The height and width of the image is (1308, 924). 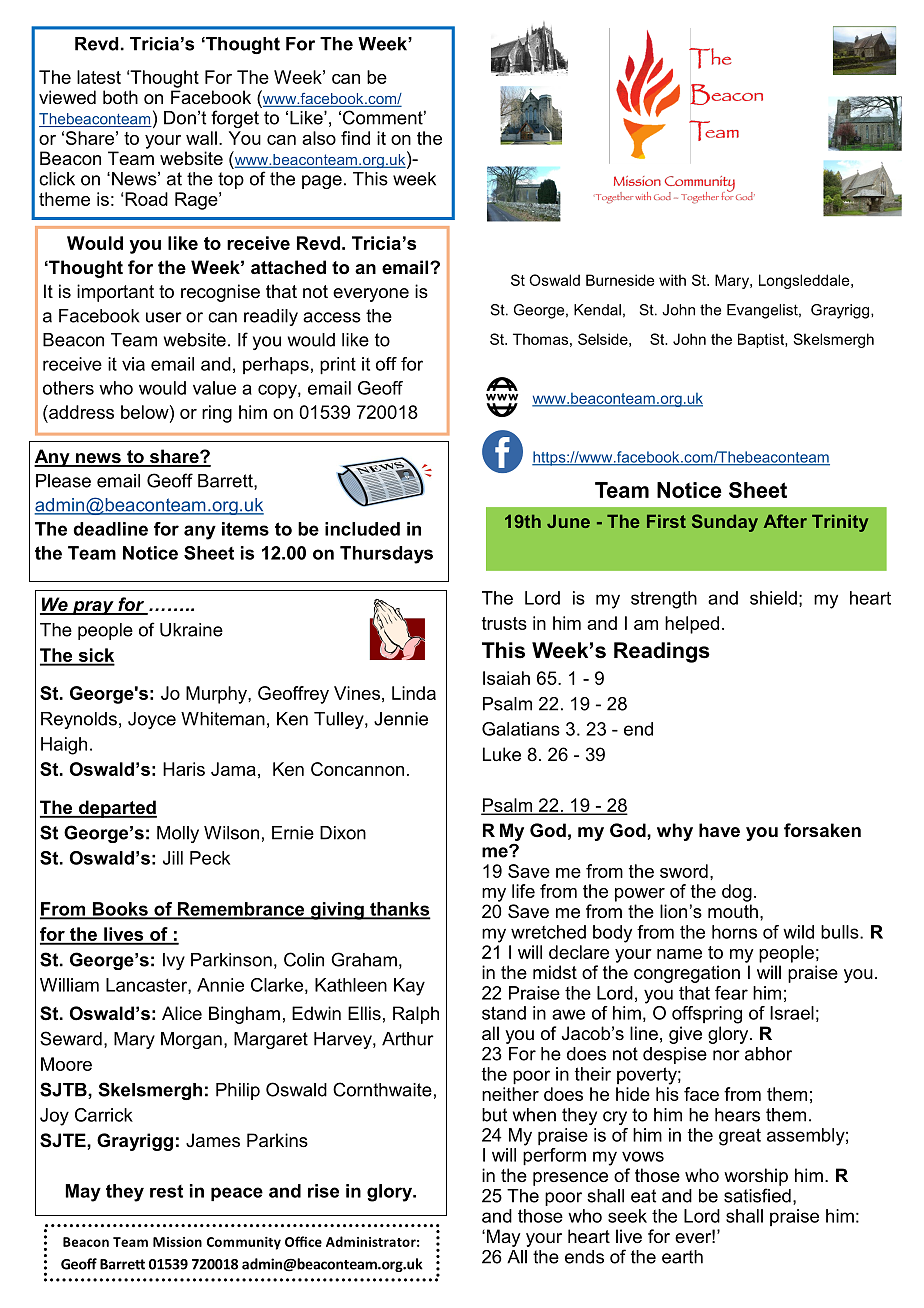 What do you see at coordinates (757, 1195) in the image?
I see `satisfied` at bounding box center [757, 1195].
